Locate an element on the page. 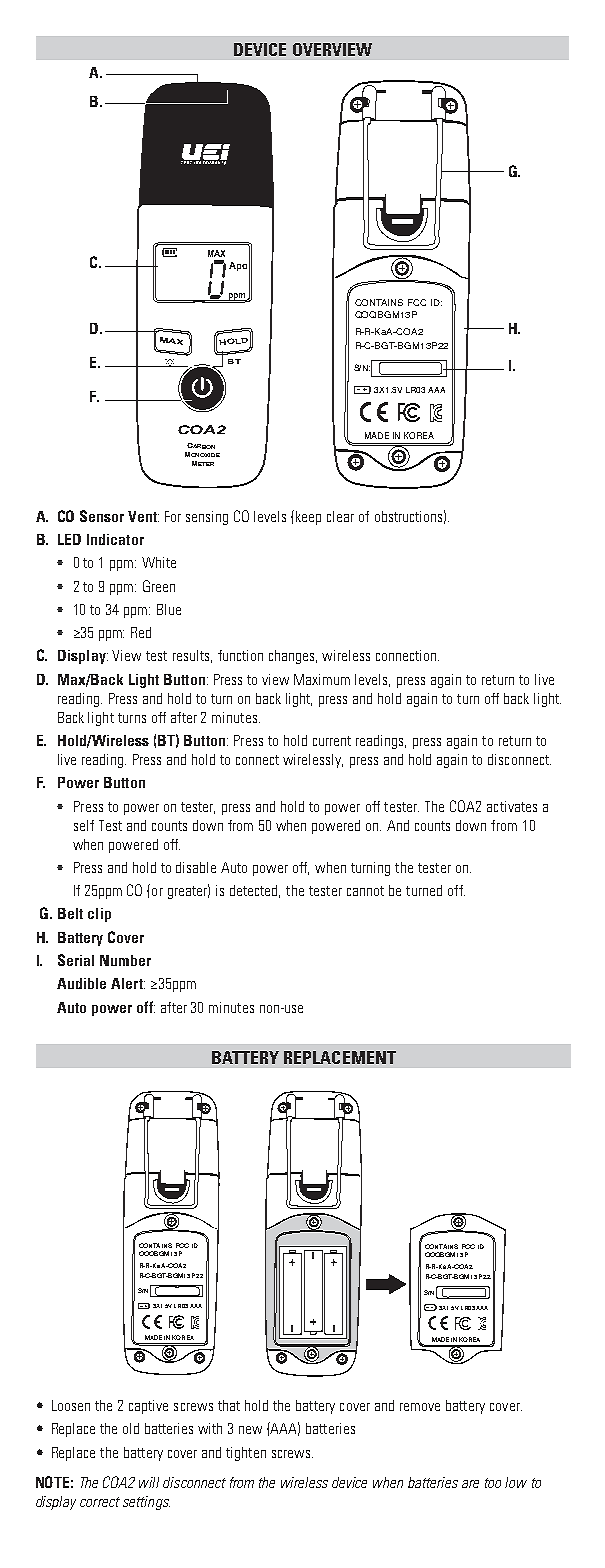 This document has height=1568, width=605. current is located at coordinates (332, 741).
